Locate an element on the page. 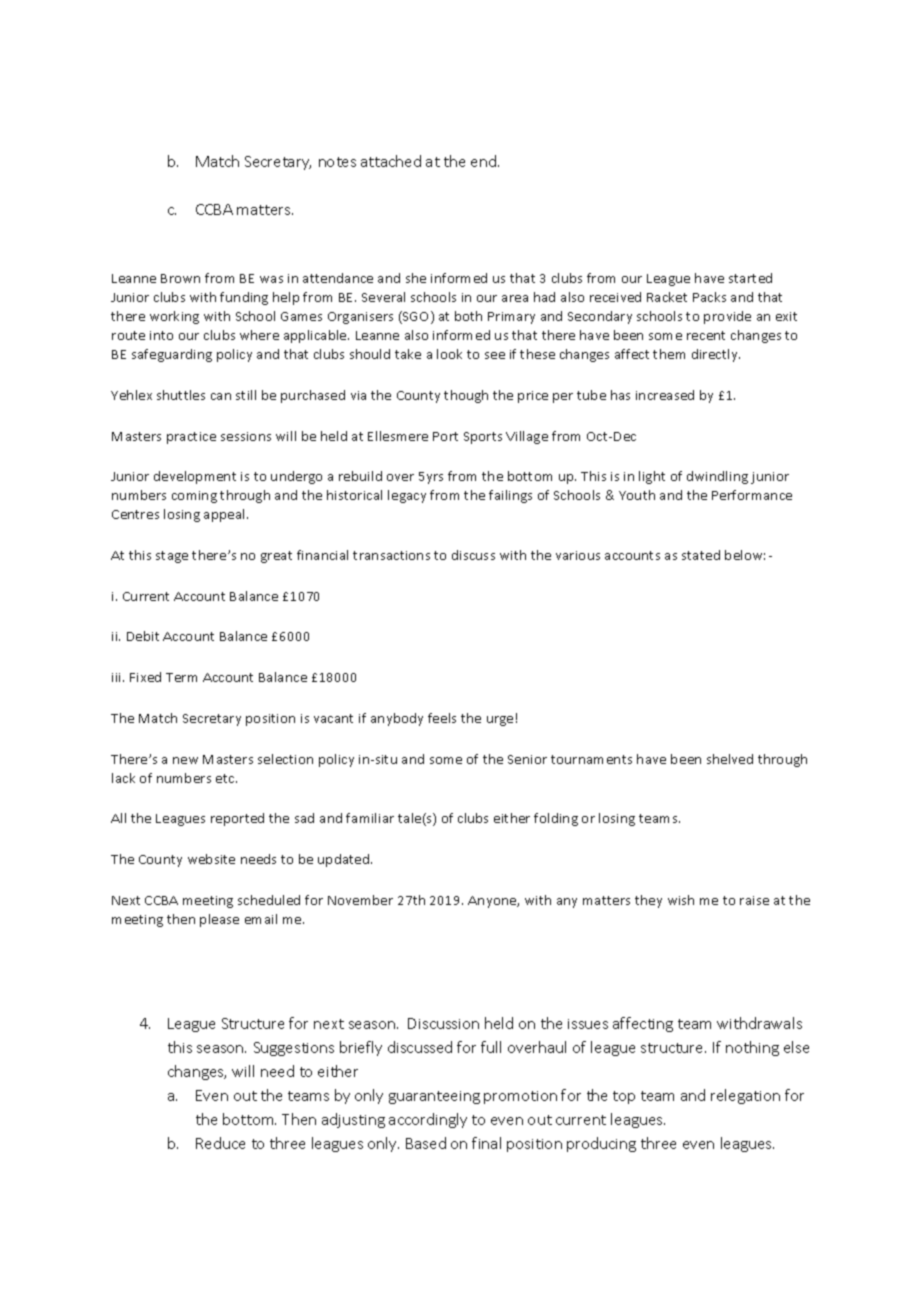  coming is located at coordinates (194, 497).
